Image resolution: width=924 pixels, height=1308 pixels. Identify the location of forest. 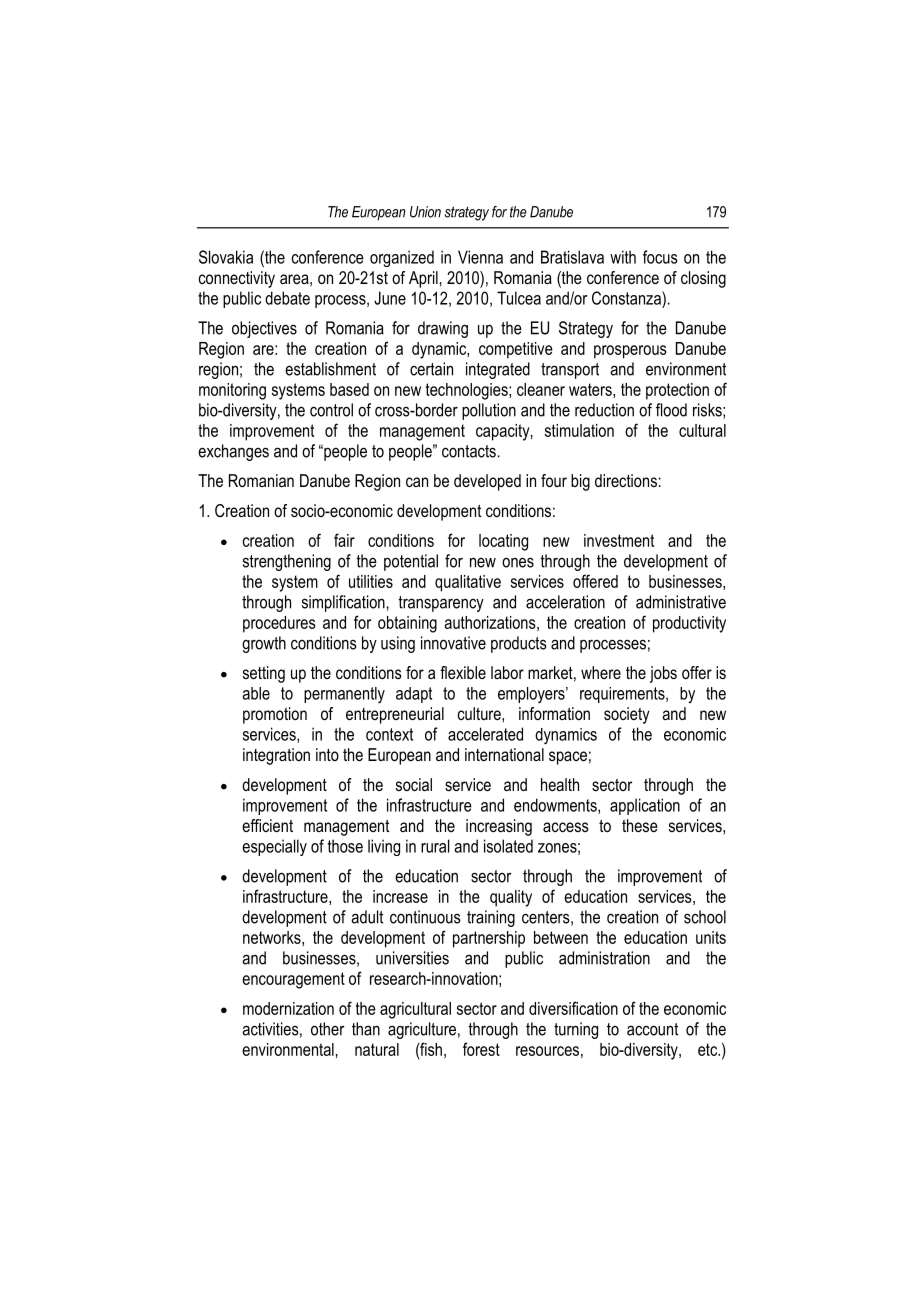
(481, 1049).
